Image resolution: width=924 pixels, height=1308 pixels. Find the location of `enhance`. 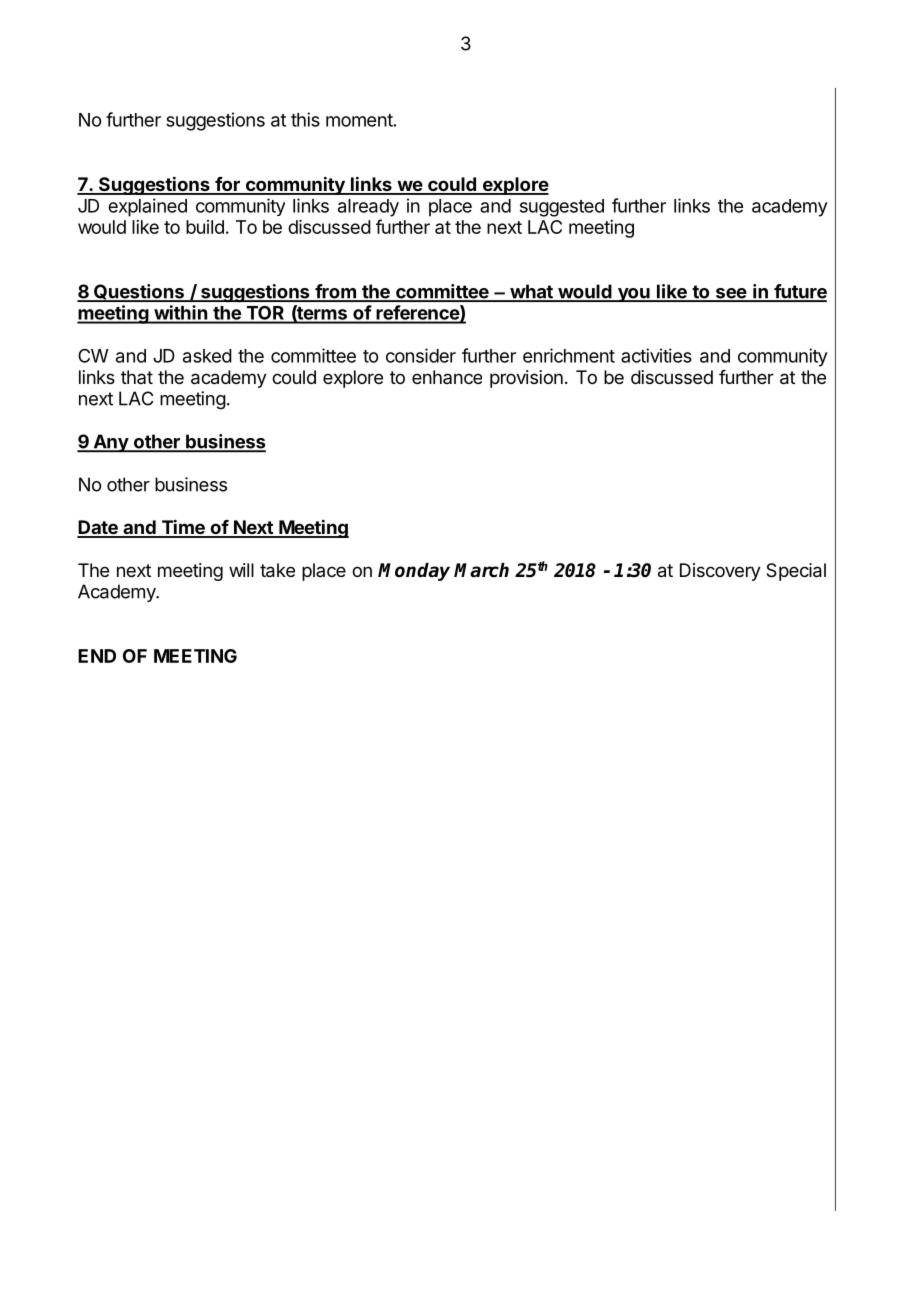

enhance is located at coordinates (447, 377).
